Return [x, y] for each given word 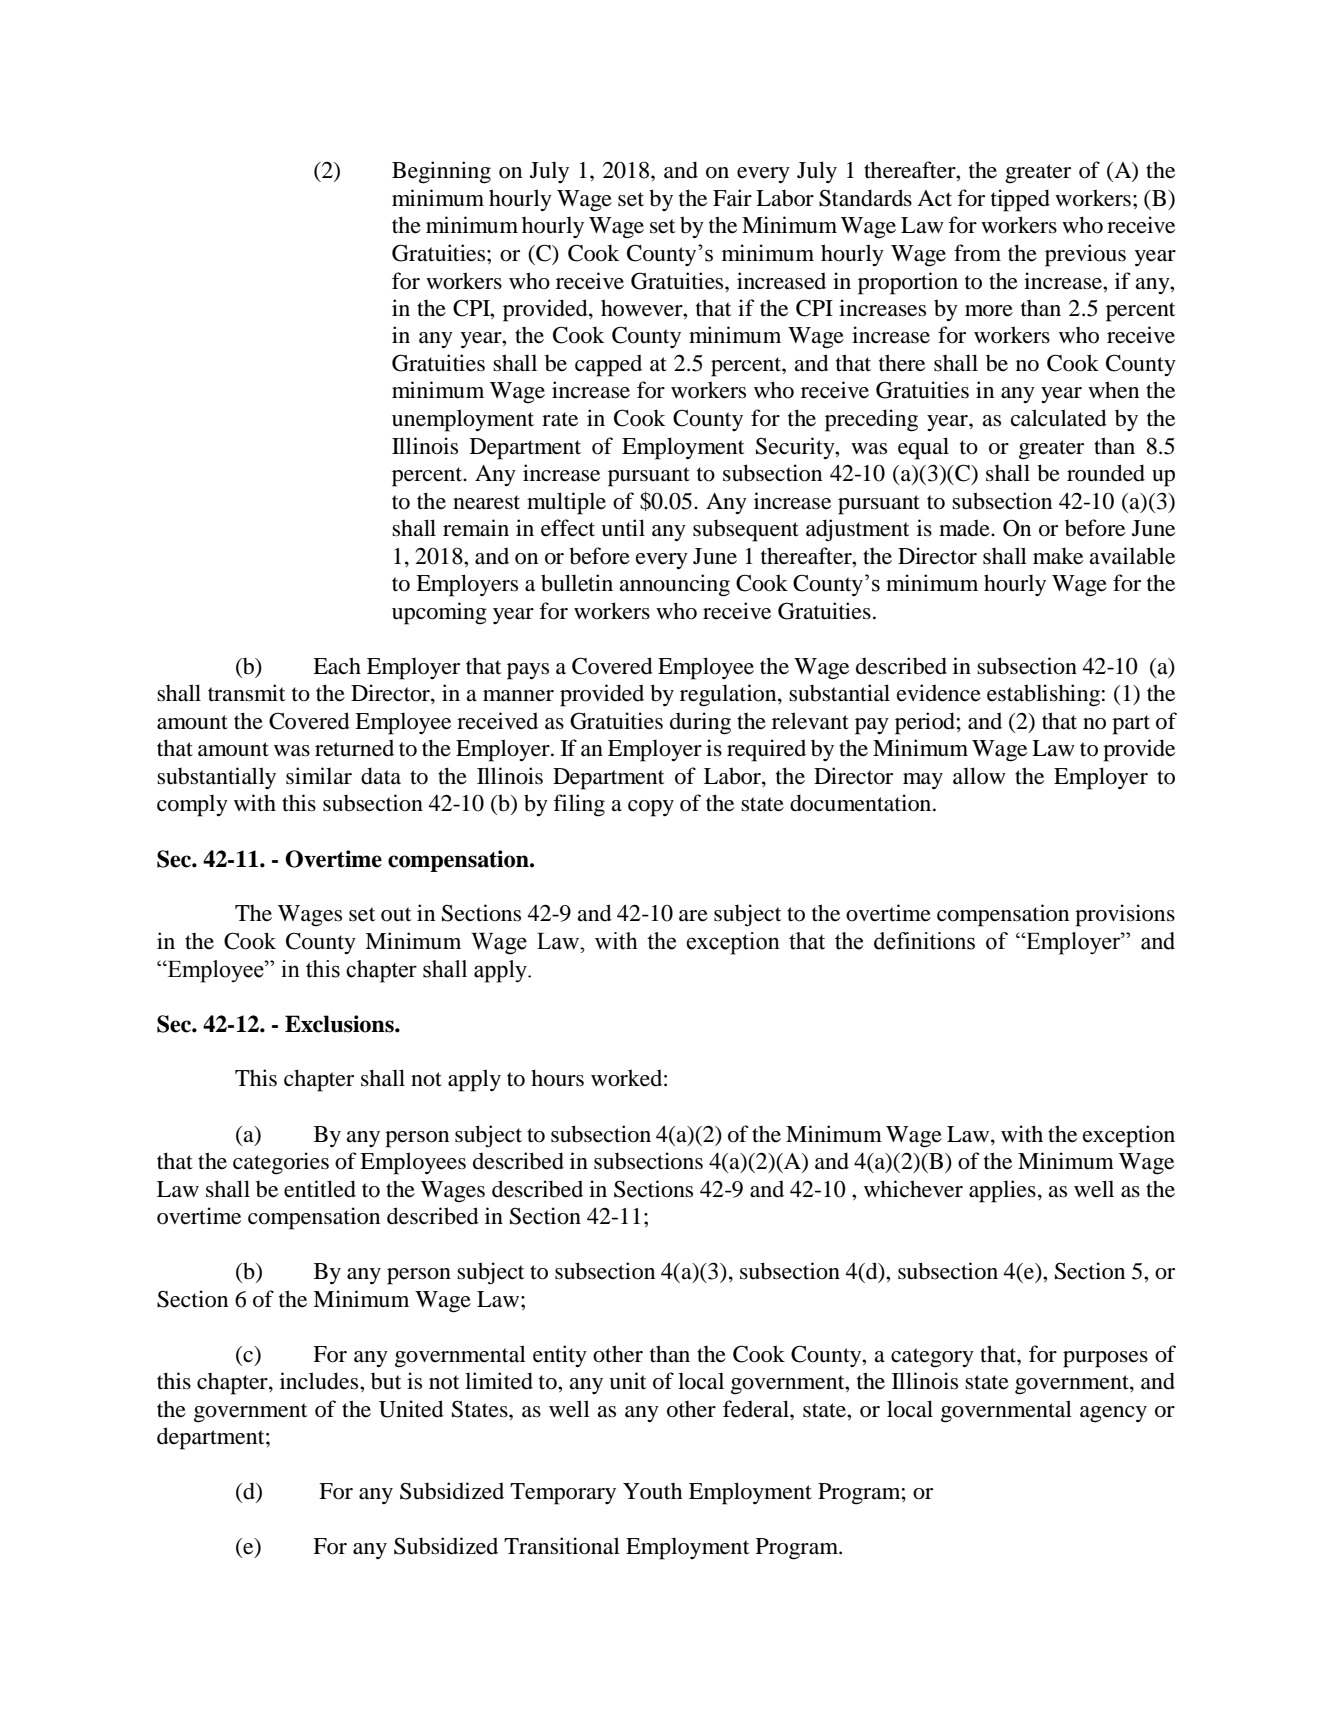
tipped [1020, 200]
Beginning [441, 172]
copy [651, 808]
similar [319, 776]
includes [320, 1381]
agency [1113, 1414]
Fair [732, 197]
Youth [652, 1491]
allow [979, 776]
